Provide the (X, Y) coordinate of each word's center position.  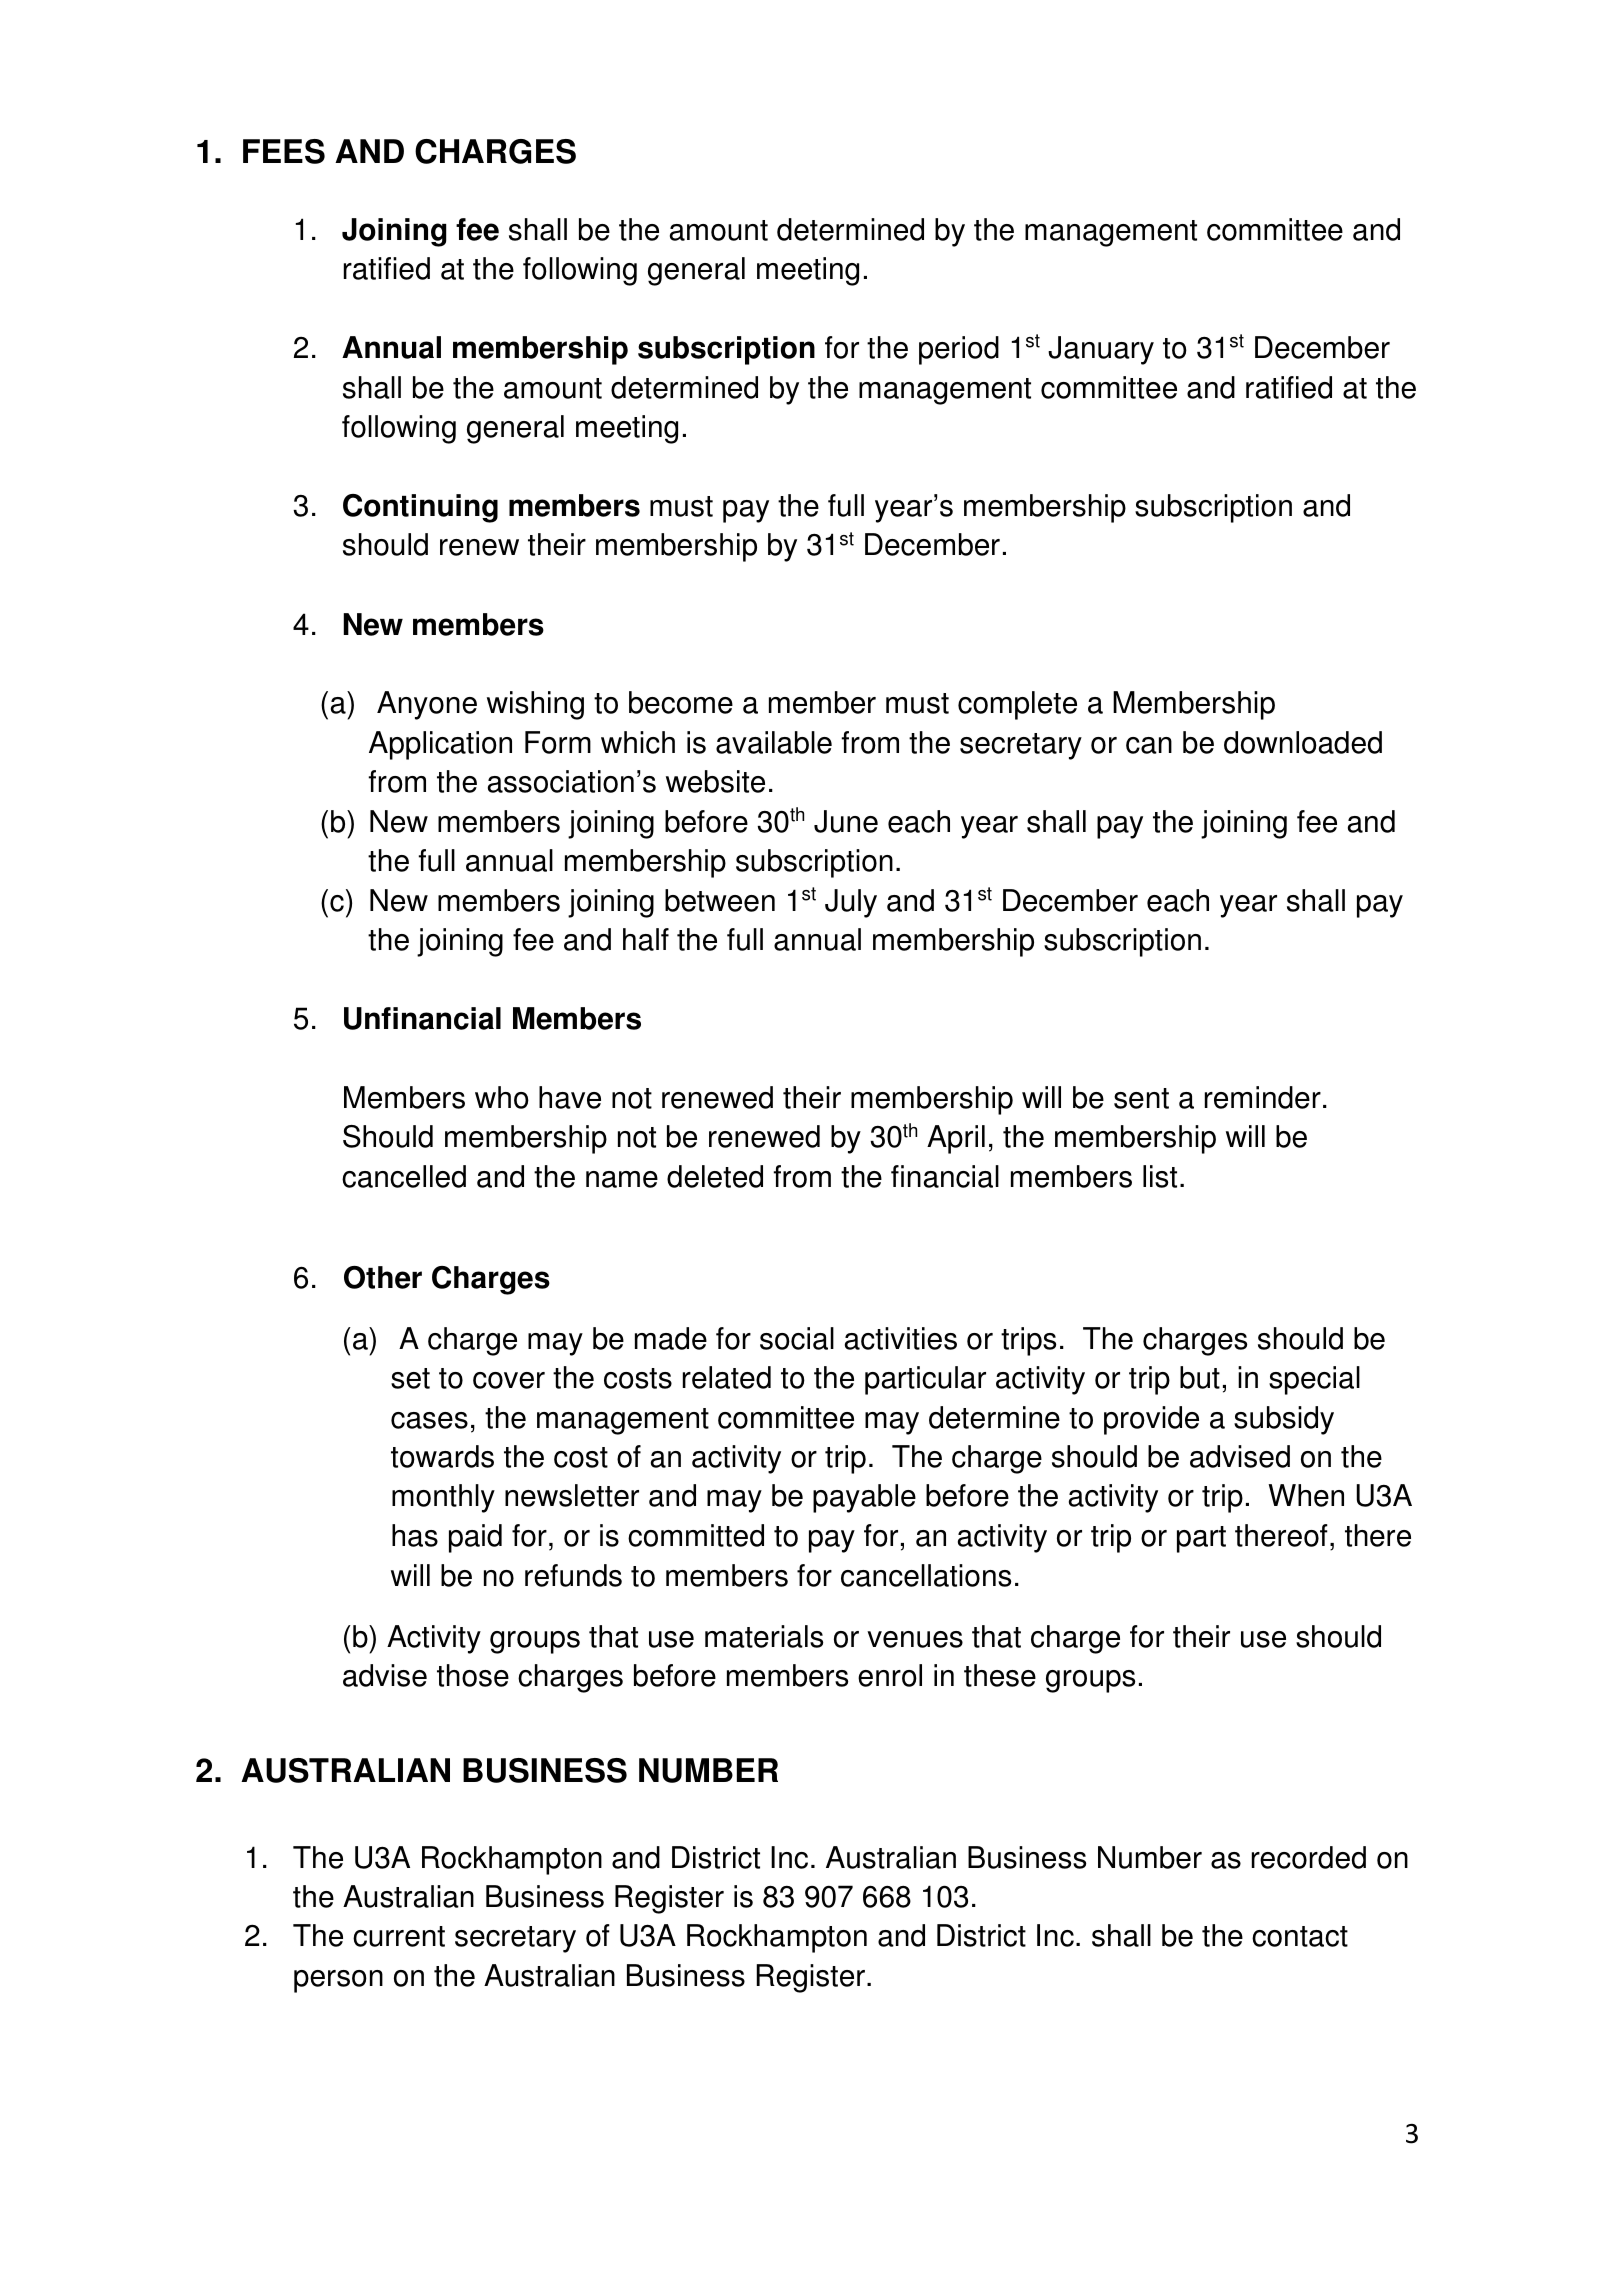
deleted (715, 1176)
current (399, 1936)
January (1101, 350)
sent (1141, 1098)
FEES (284, 151)
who (502, 1097)
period (959, 350)
